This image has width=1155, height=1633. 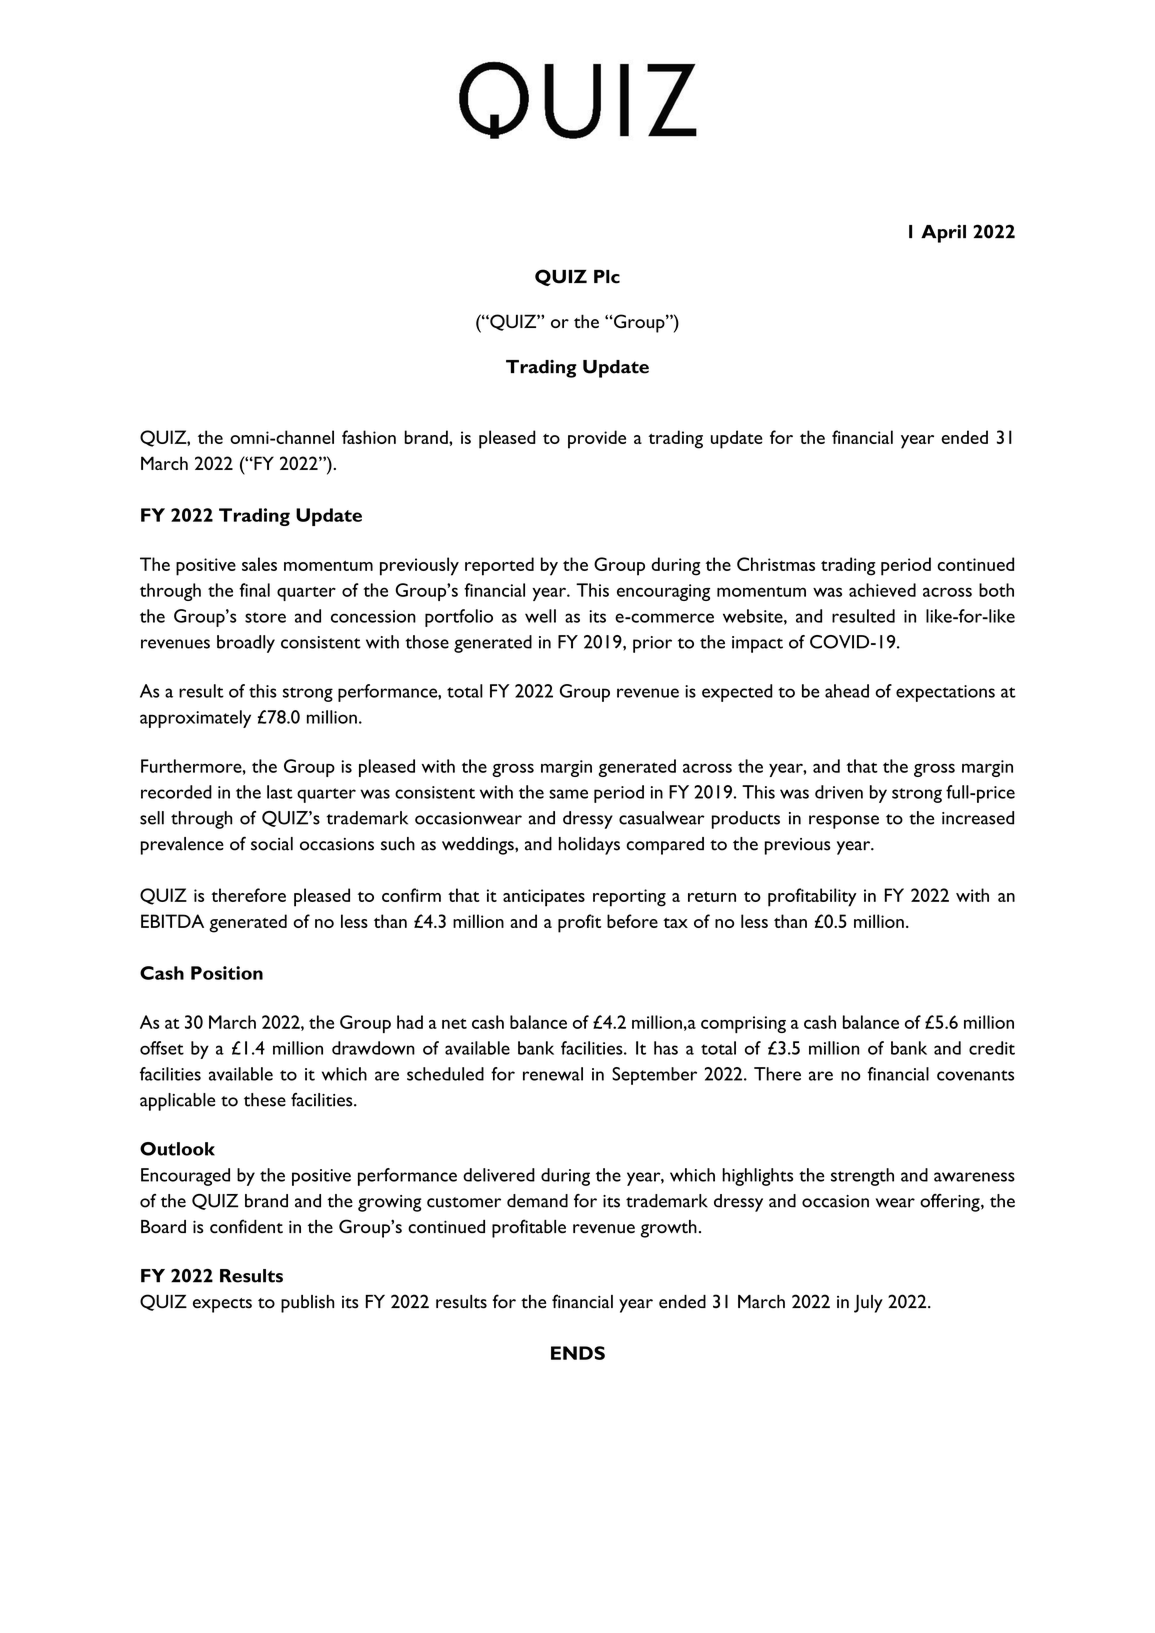 I want to click on covenants, so click(x=975, y=1075).
